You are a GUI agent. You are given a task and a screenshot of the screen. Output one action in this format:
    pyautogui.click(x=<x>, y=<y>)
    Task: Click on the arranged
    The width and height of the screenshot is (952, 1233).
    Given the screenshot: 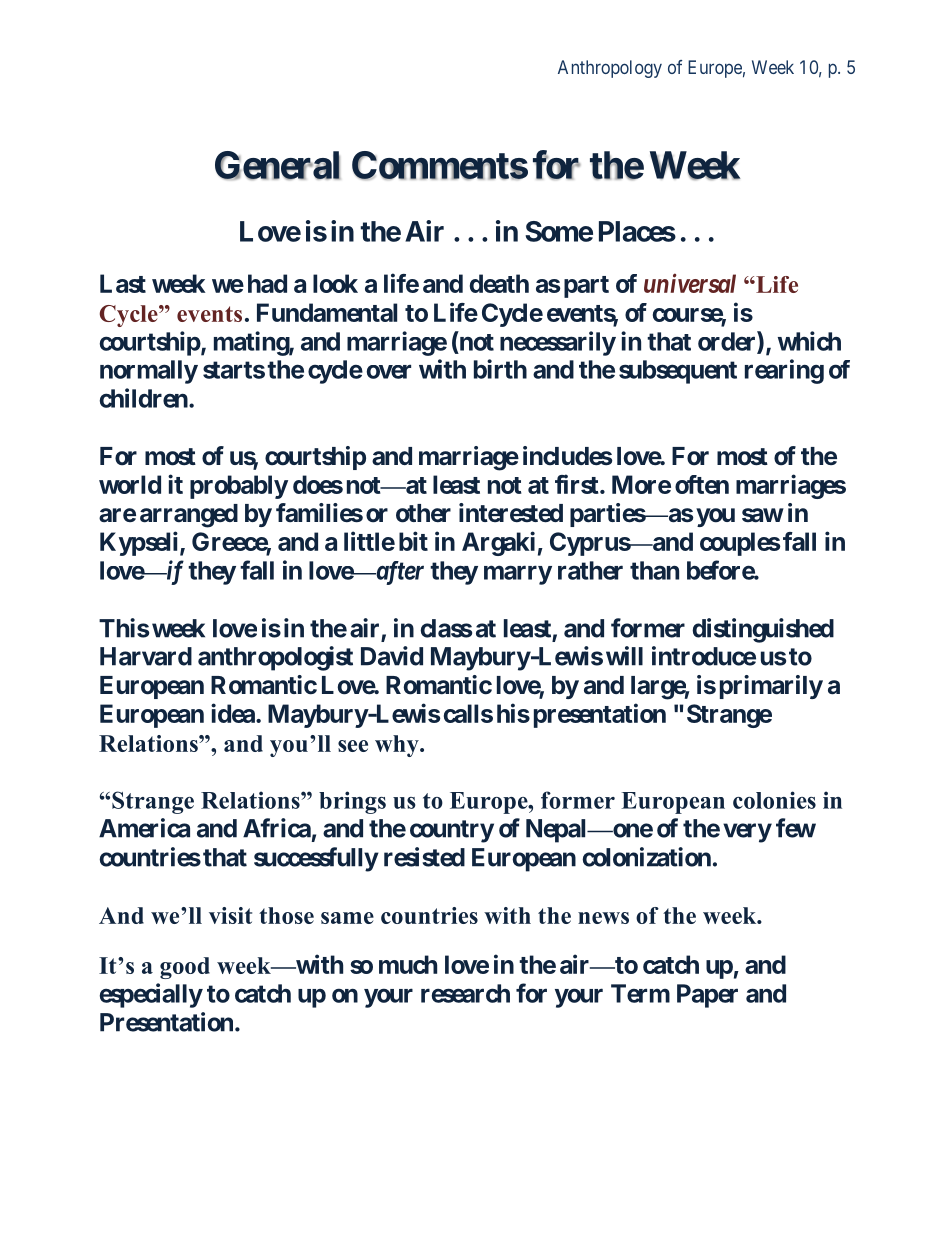 What is the action you would take?
    pyautogui.click(x=189, y=516)
